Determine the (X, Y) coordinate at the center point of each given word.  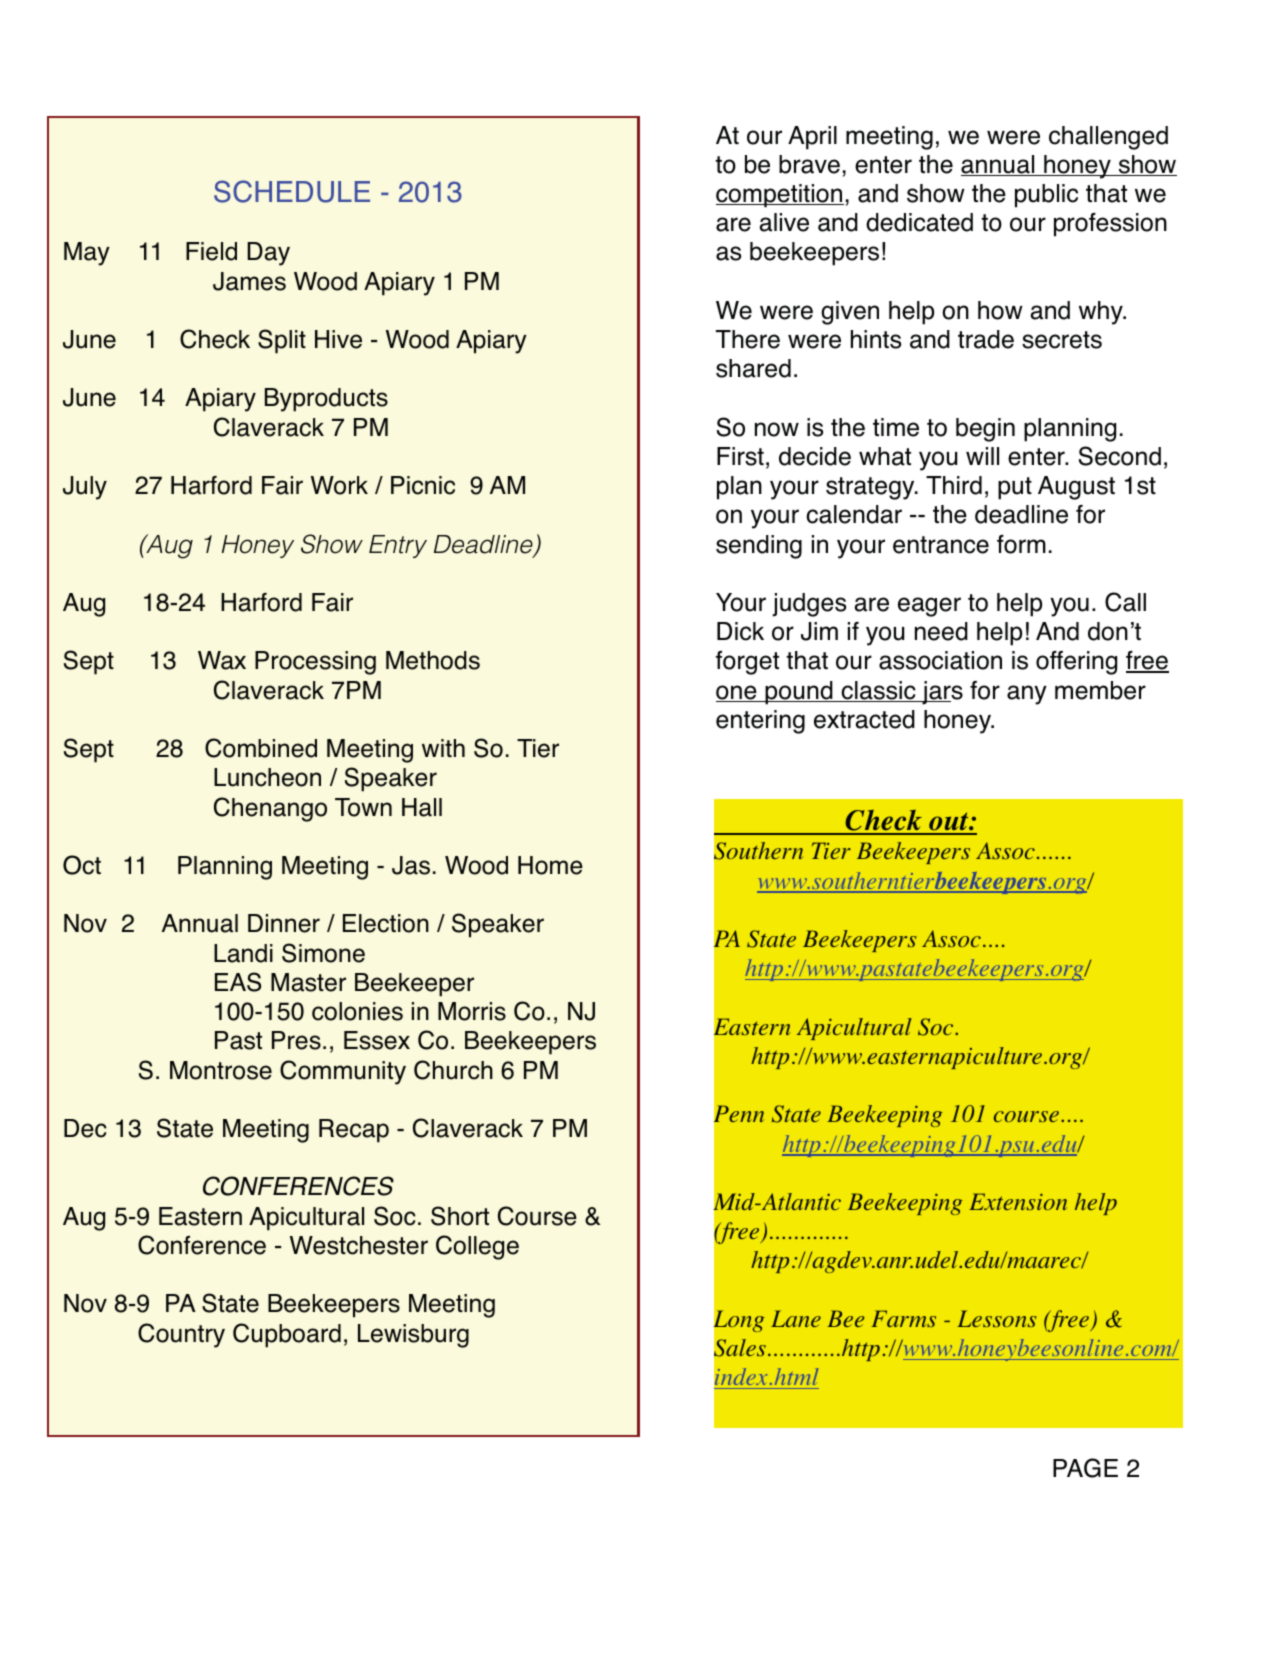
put (1015, 488)
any (1027, 695)
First (740, 456)
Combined (261, 748)
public (1046, 196)
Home (550, 865)
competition (780, 196)
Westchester (359, 1245)
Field (211, 251)
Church (453, 1070)
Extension (1018, 1201)
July (85, 488)
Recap (354, 1131)
